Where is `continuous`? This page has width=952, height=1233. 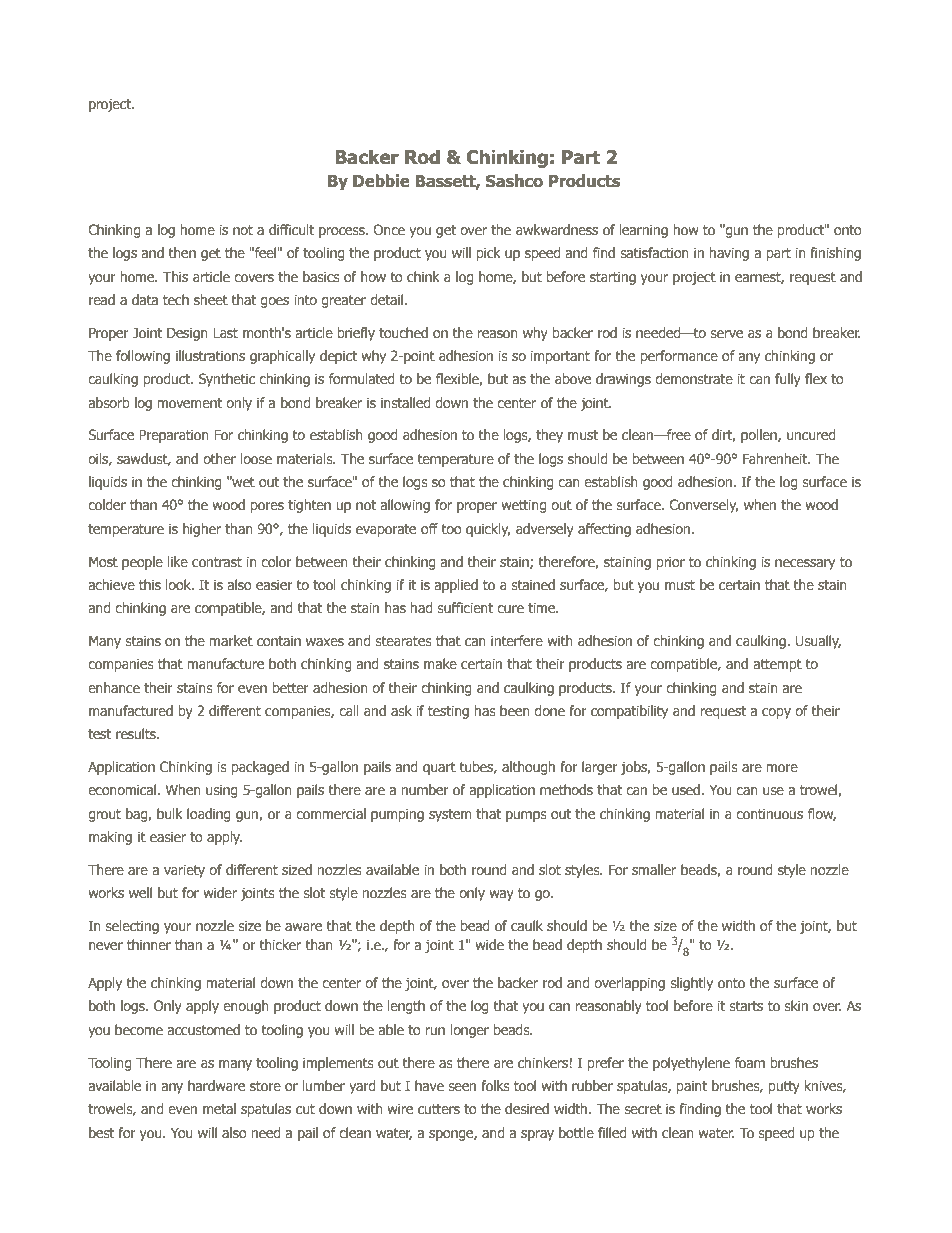
continuous is located at coordinates (769, 813).
